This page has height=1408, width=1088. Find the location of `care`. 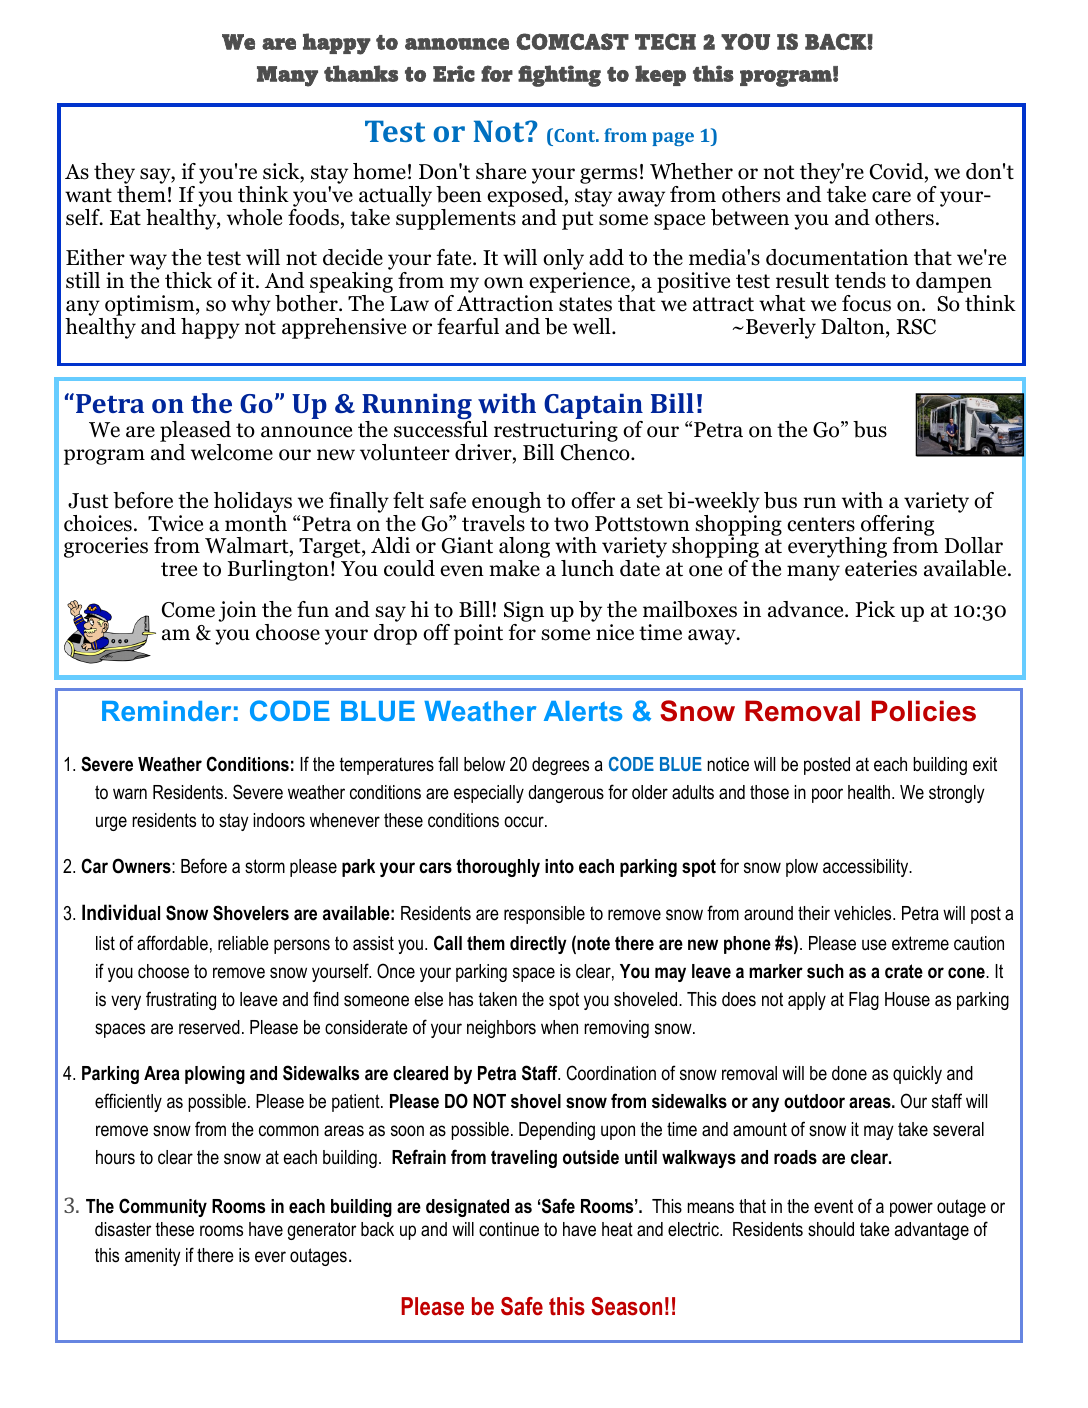

care is located at coordinates (891, 197).
